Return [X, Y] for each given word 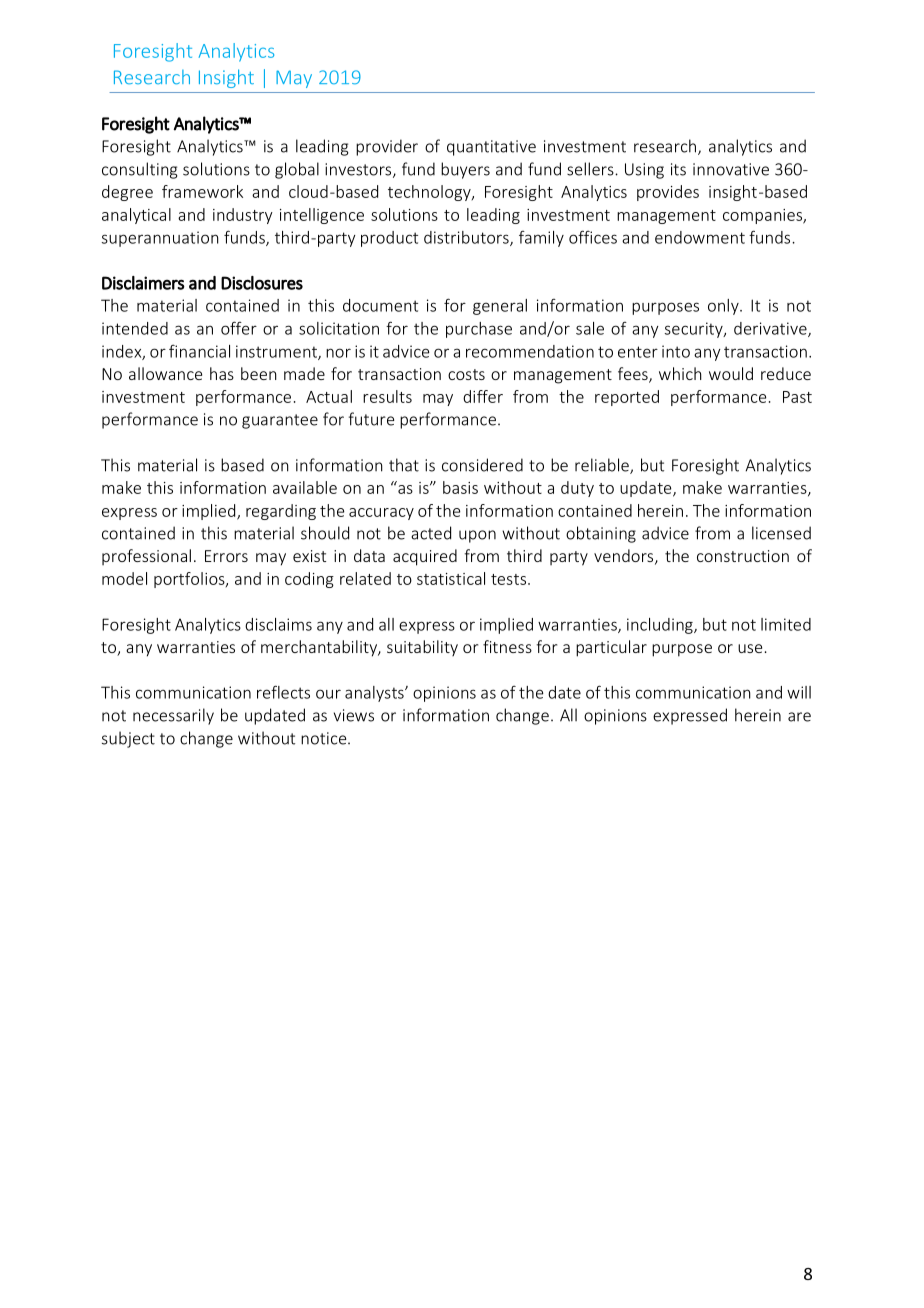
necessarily [173, 716]
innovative [731, 169]
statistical [451, 578]
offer [239, 328]
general [500, 307]
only [724, 307]
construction [743, 556]
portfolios [190, 580]
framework [202, 191]
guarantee [280, 421]
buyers [465, 170]
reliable [603, 466]
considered [482, 465]
